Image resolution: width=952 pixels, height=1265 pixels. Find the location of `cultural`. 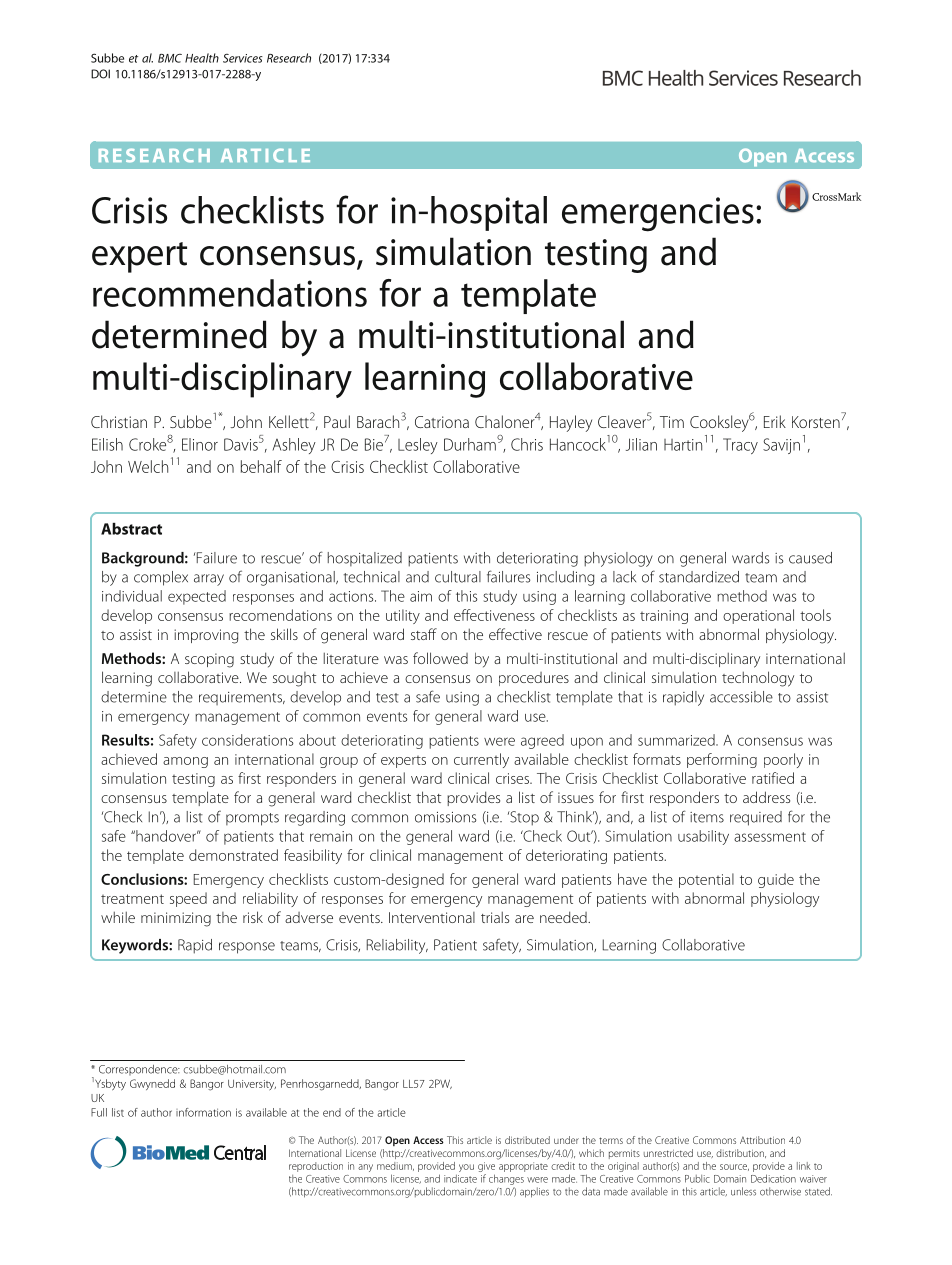

cultural is located at coordinates (458, 577).
